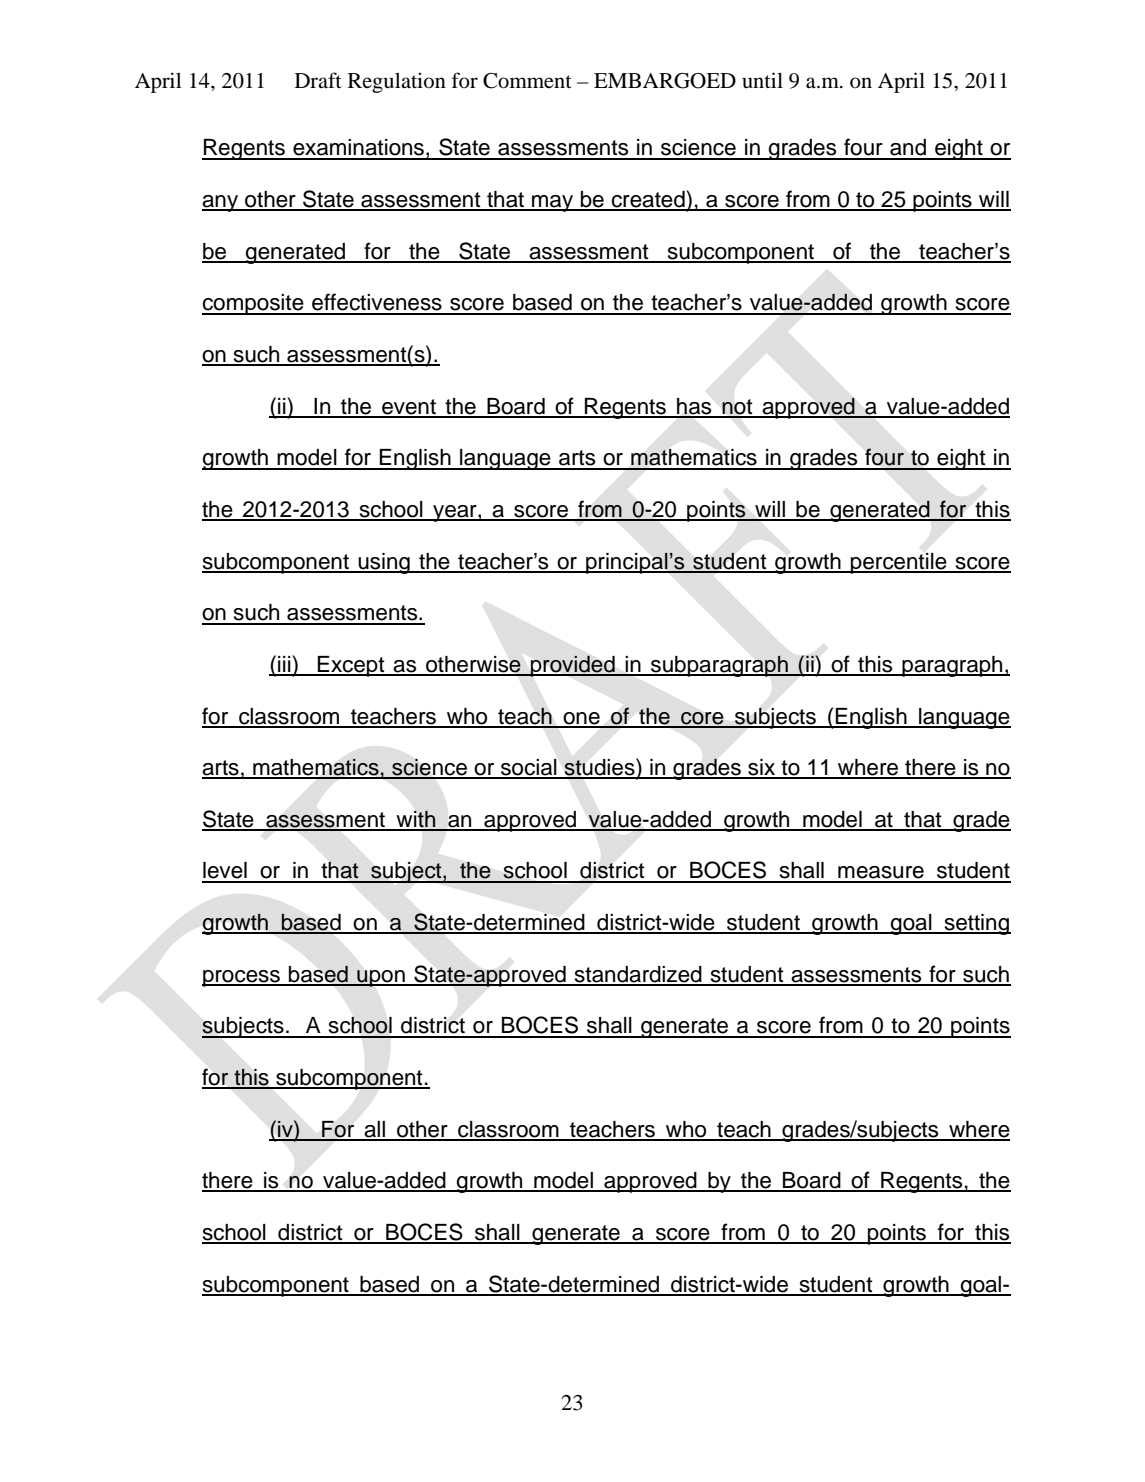 Image resolution: width=1145 pixels, height=1482 pixels. I want to click on social, so click(529, 768).
